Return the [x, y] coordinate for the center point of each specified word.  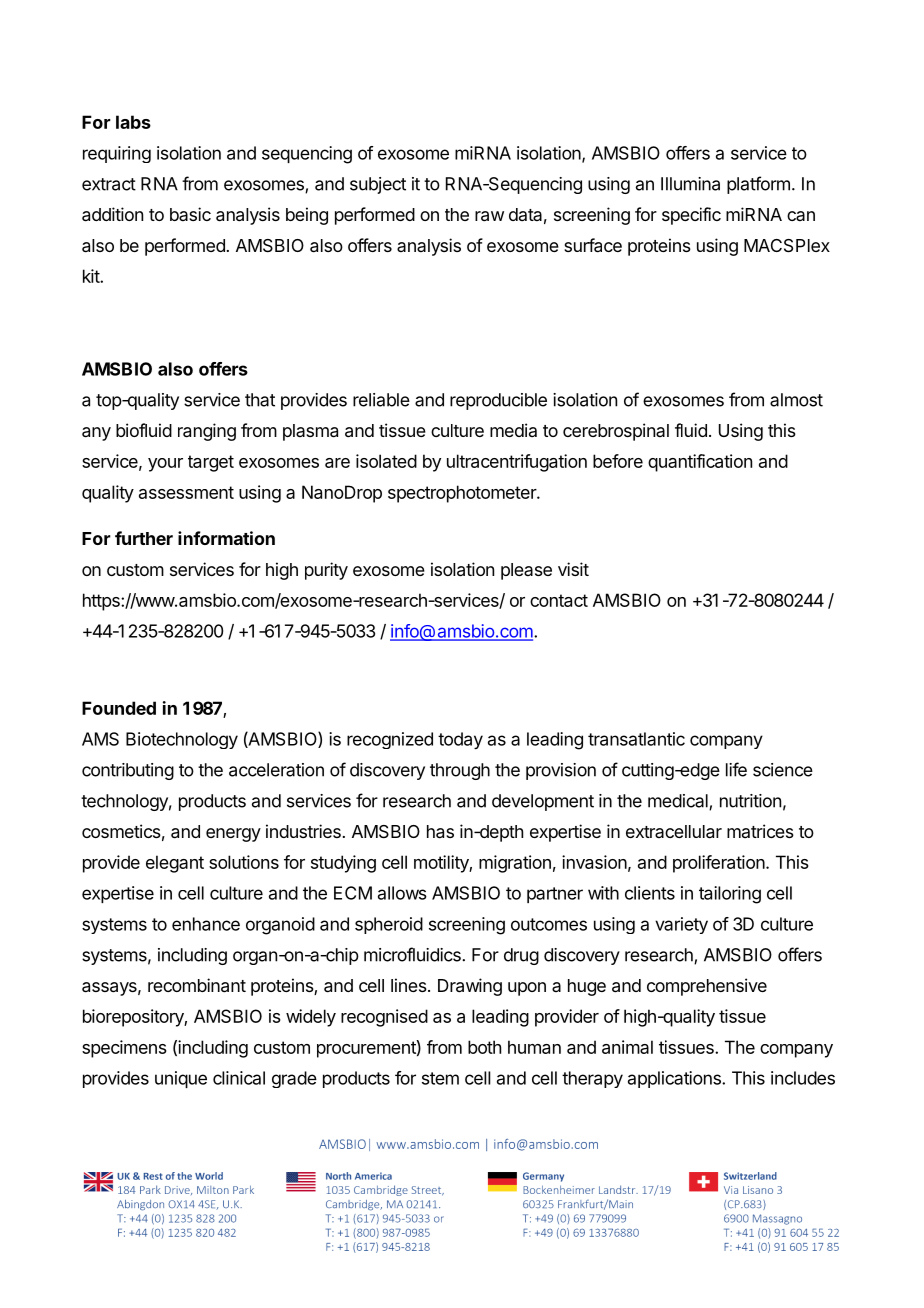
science [783, 770]
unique [181, 1079]
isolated [386, 461]
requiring [117, 154]
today [460, 741]
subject [378, 185]
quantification [700, 463]
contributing [128, 771]
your [165, 465]
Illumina [690, 184]
